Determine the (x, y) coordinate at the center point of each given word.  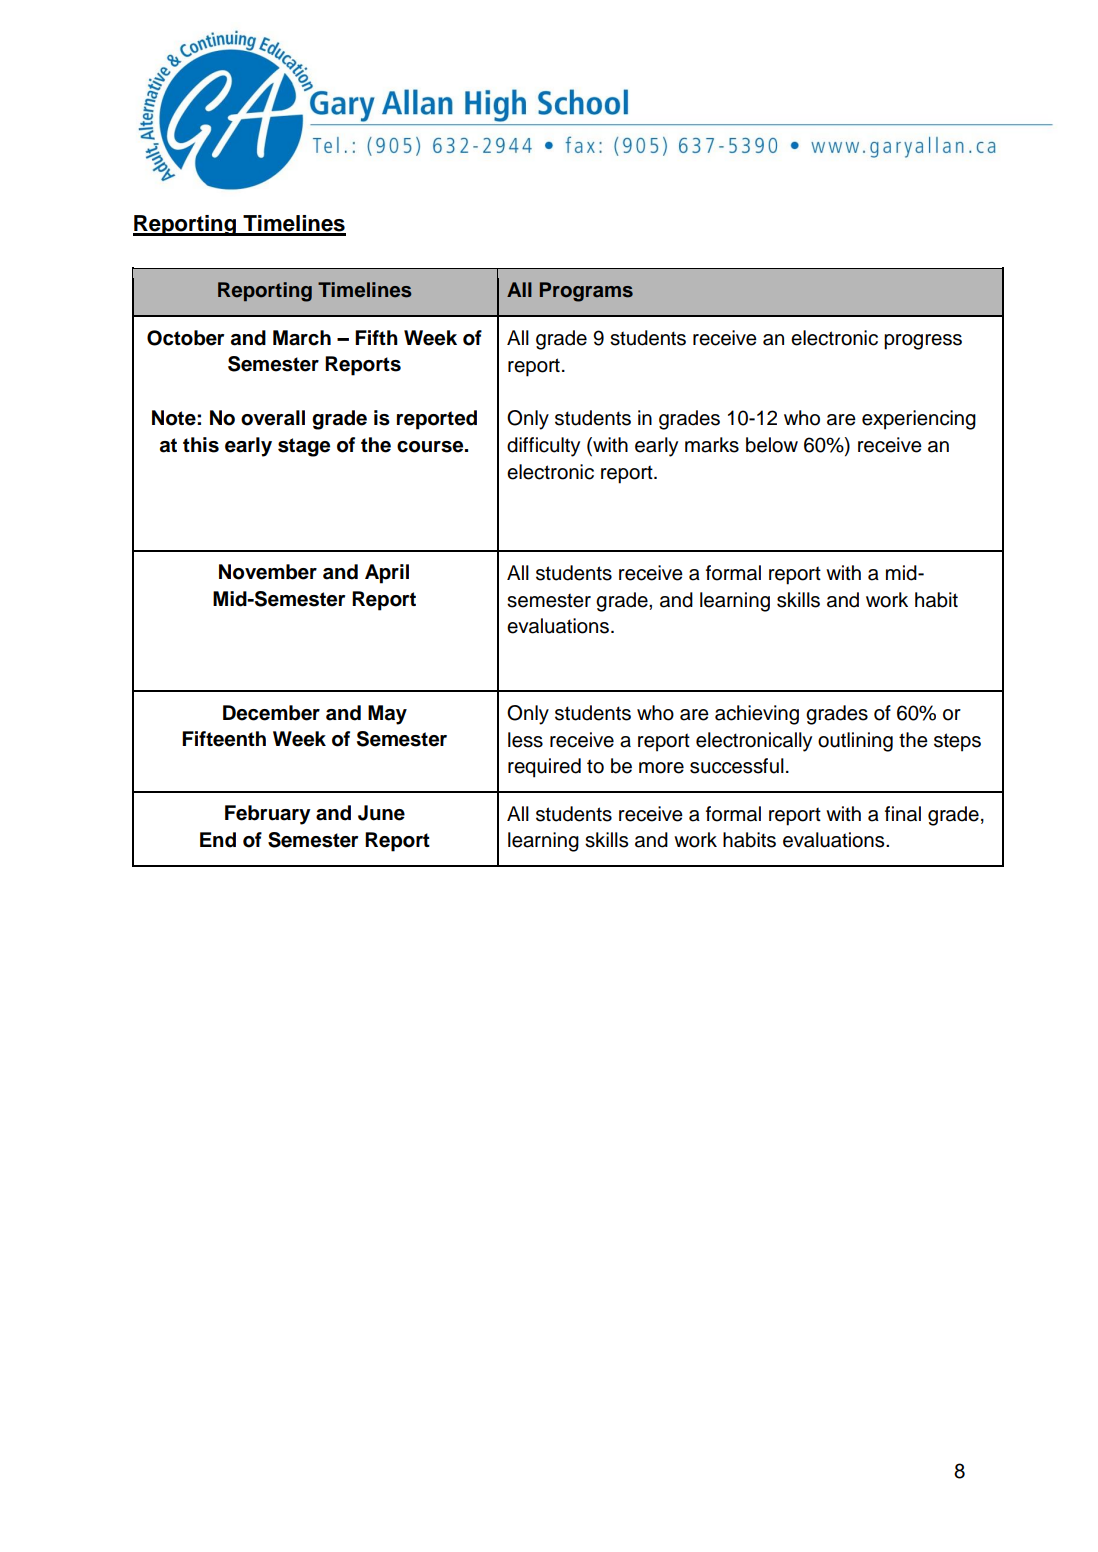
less (525, 740)
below (772, 445)
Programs (586, 292)
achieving (757, 715)
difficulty (543, 447)
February (268, 815)
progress (923, 342)
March (302, 338)
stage (304, 447)
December (271, 713)
